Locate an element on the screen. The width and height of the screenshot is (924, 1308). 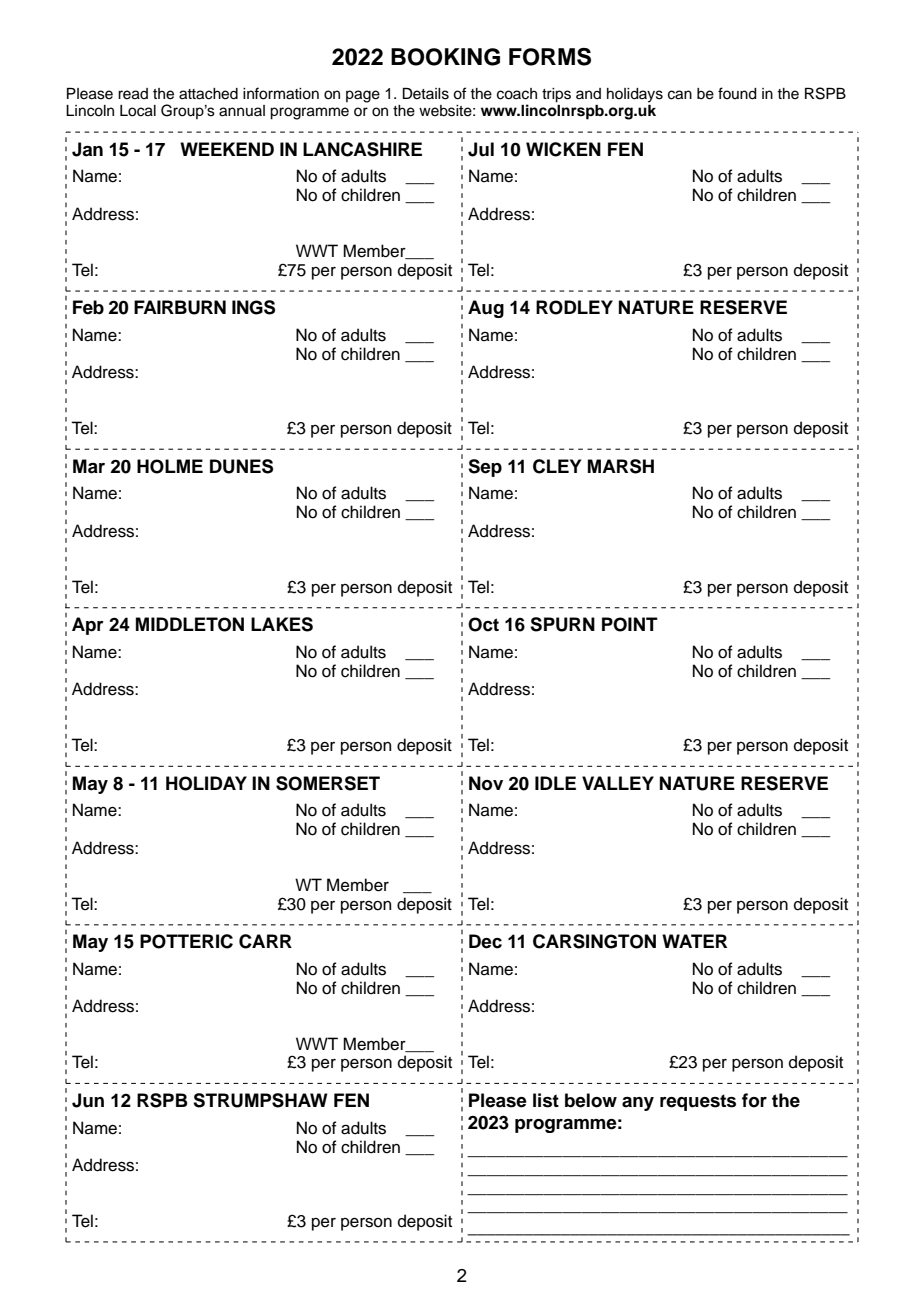
POINT is located at coordinates (630, 624).
